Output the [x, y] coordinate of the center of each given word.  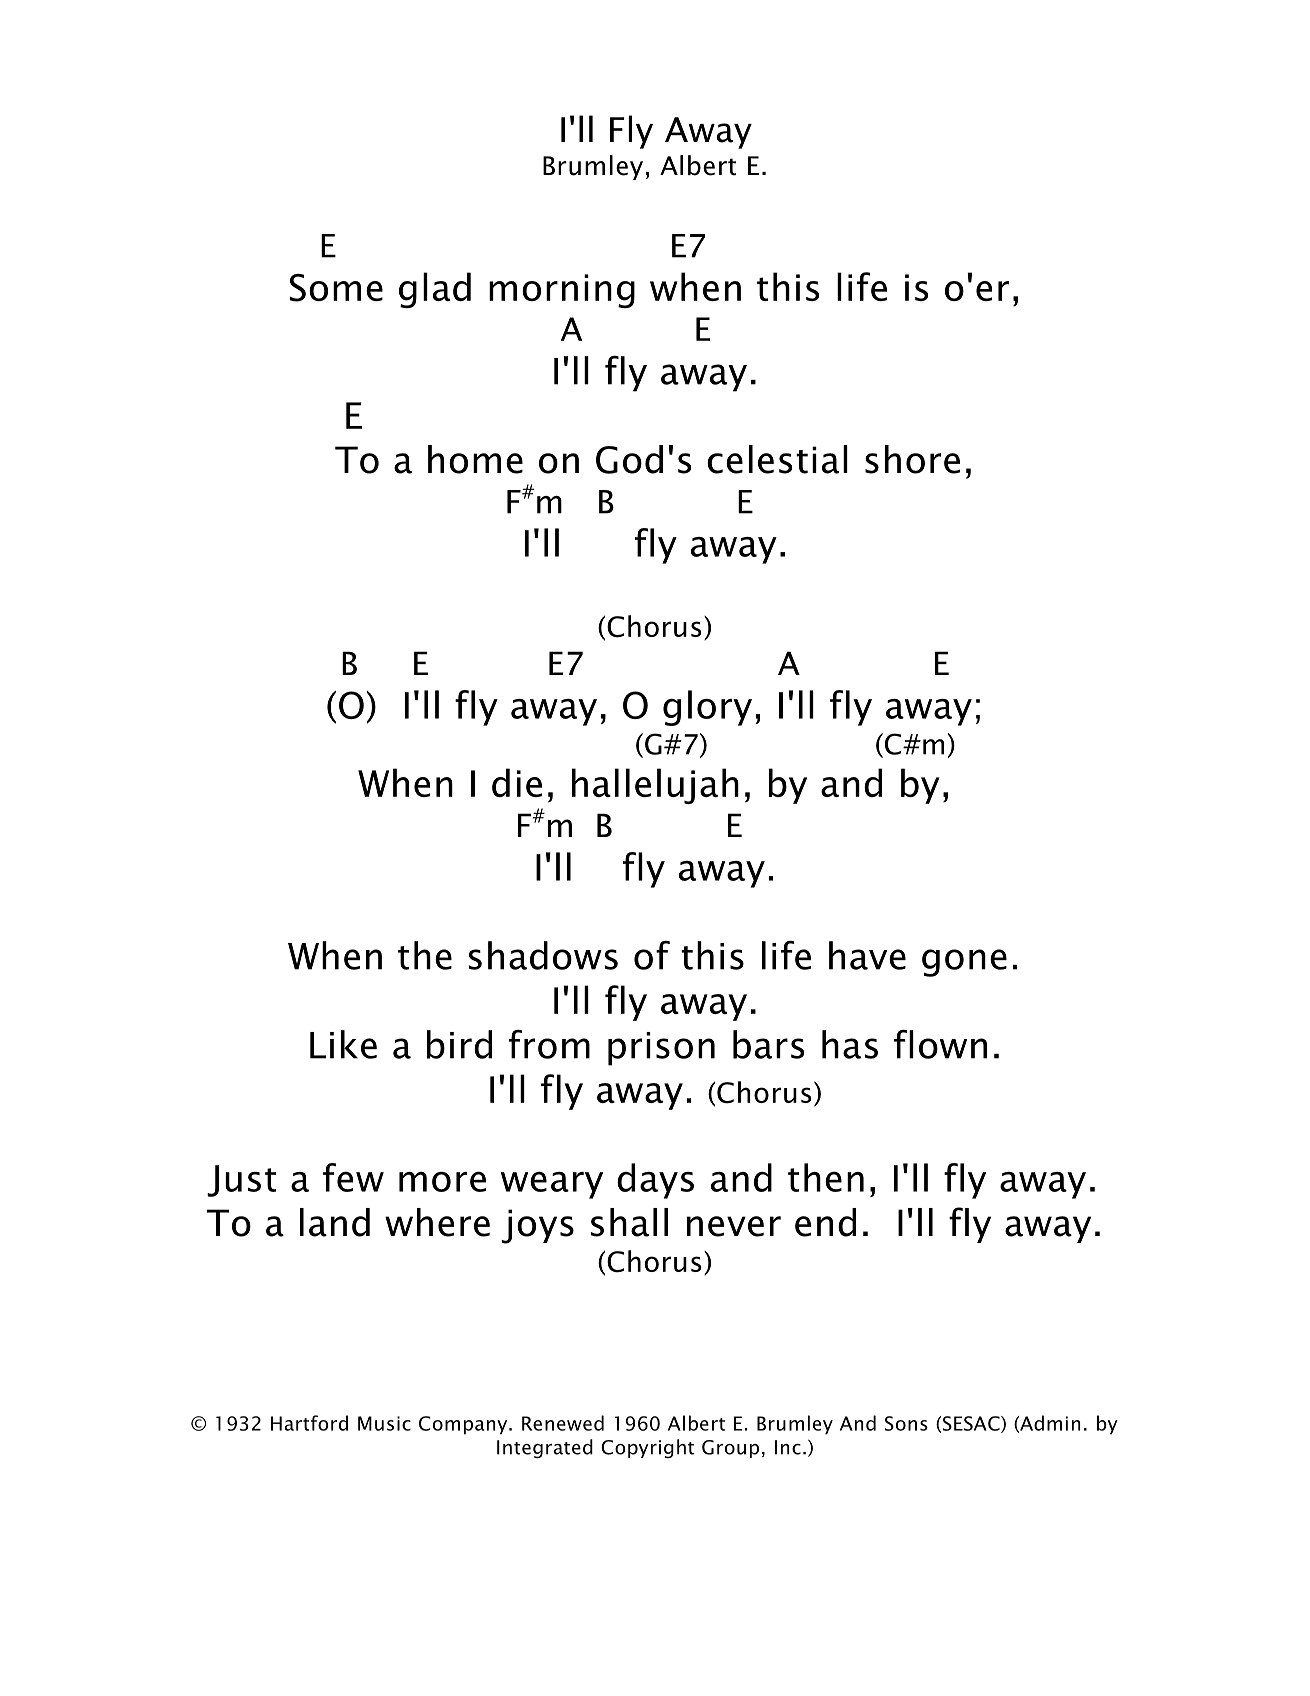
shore [912, 459]
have [867, 955]
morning [562, 291]
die [517, 782]
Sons [906, 1423]
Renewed [563, 1423]
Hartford [309, 1423]
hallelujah [655, 786]
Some [336, 288]
